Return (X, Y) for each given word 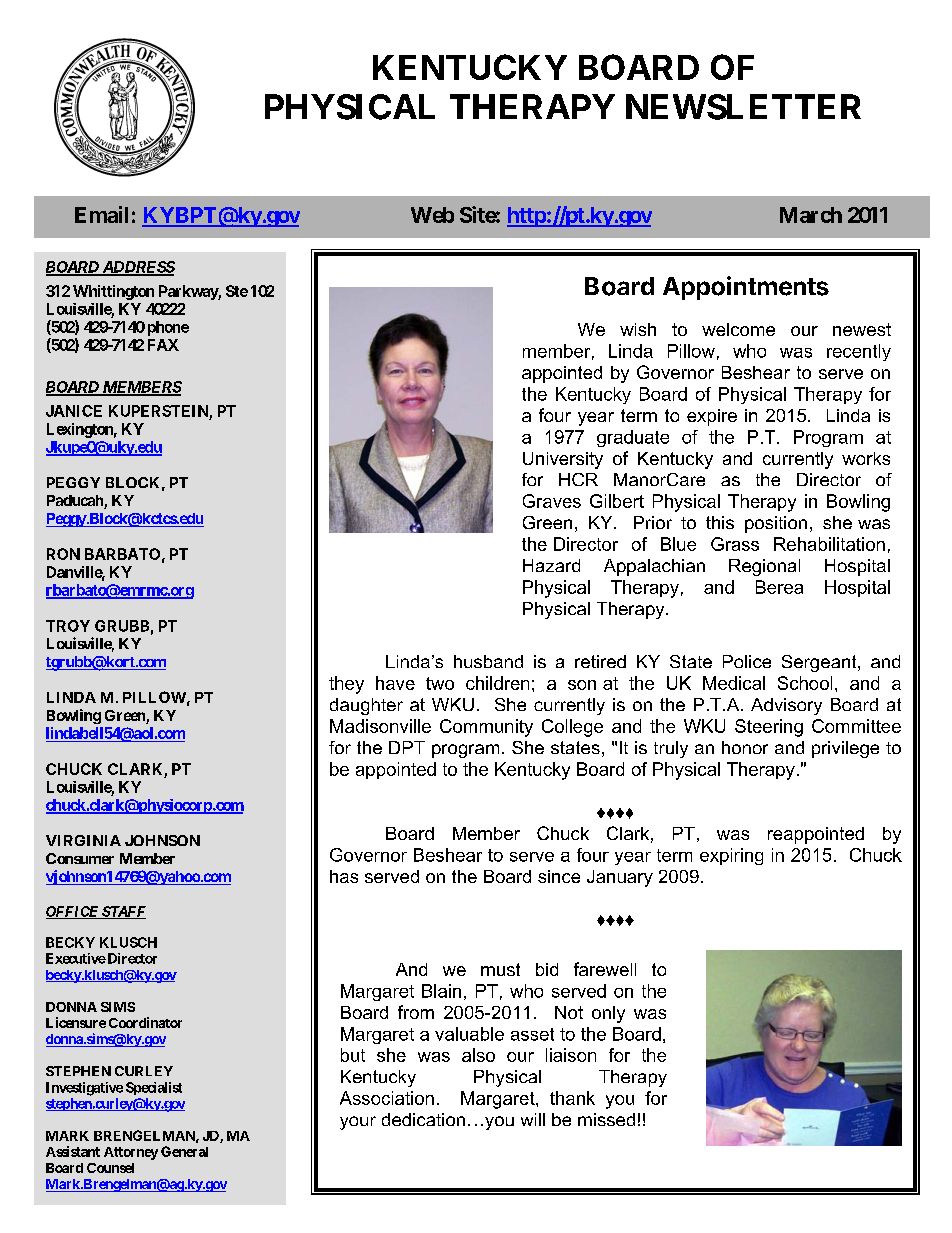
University (563, 460)
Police (747, 661)
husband (488, 661)
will (533, 1119)
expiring (731, 856)
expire (712, 417)
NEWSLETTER (743, 107)
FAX (163, 345)
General (184, 1151)
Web (432, 215)
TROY (68, 626)
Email (101, 214)
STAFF (123, 912)
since (559, 876)
